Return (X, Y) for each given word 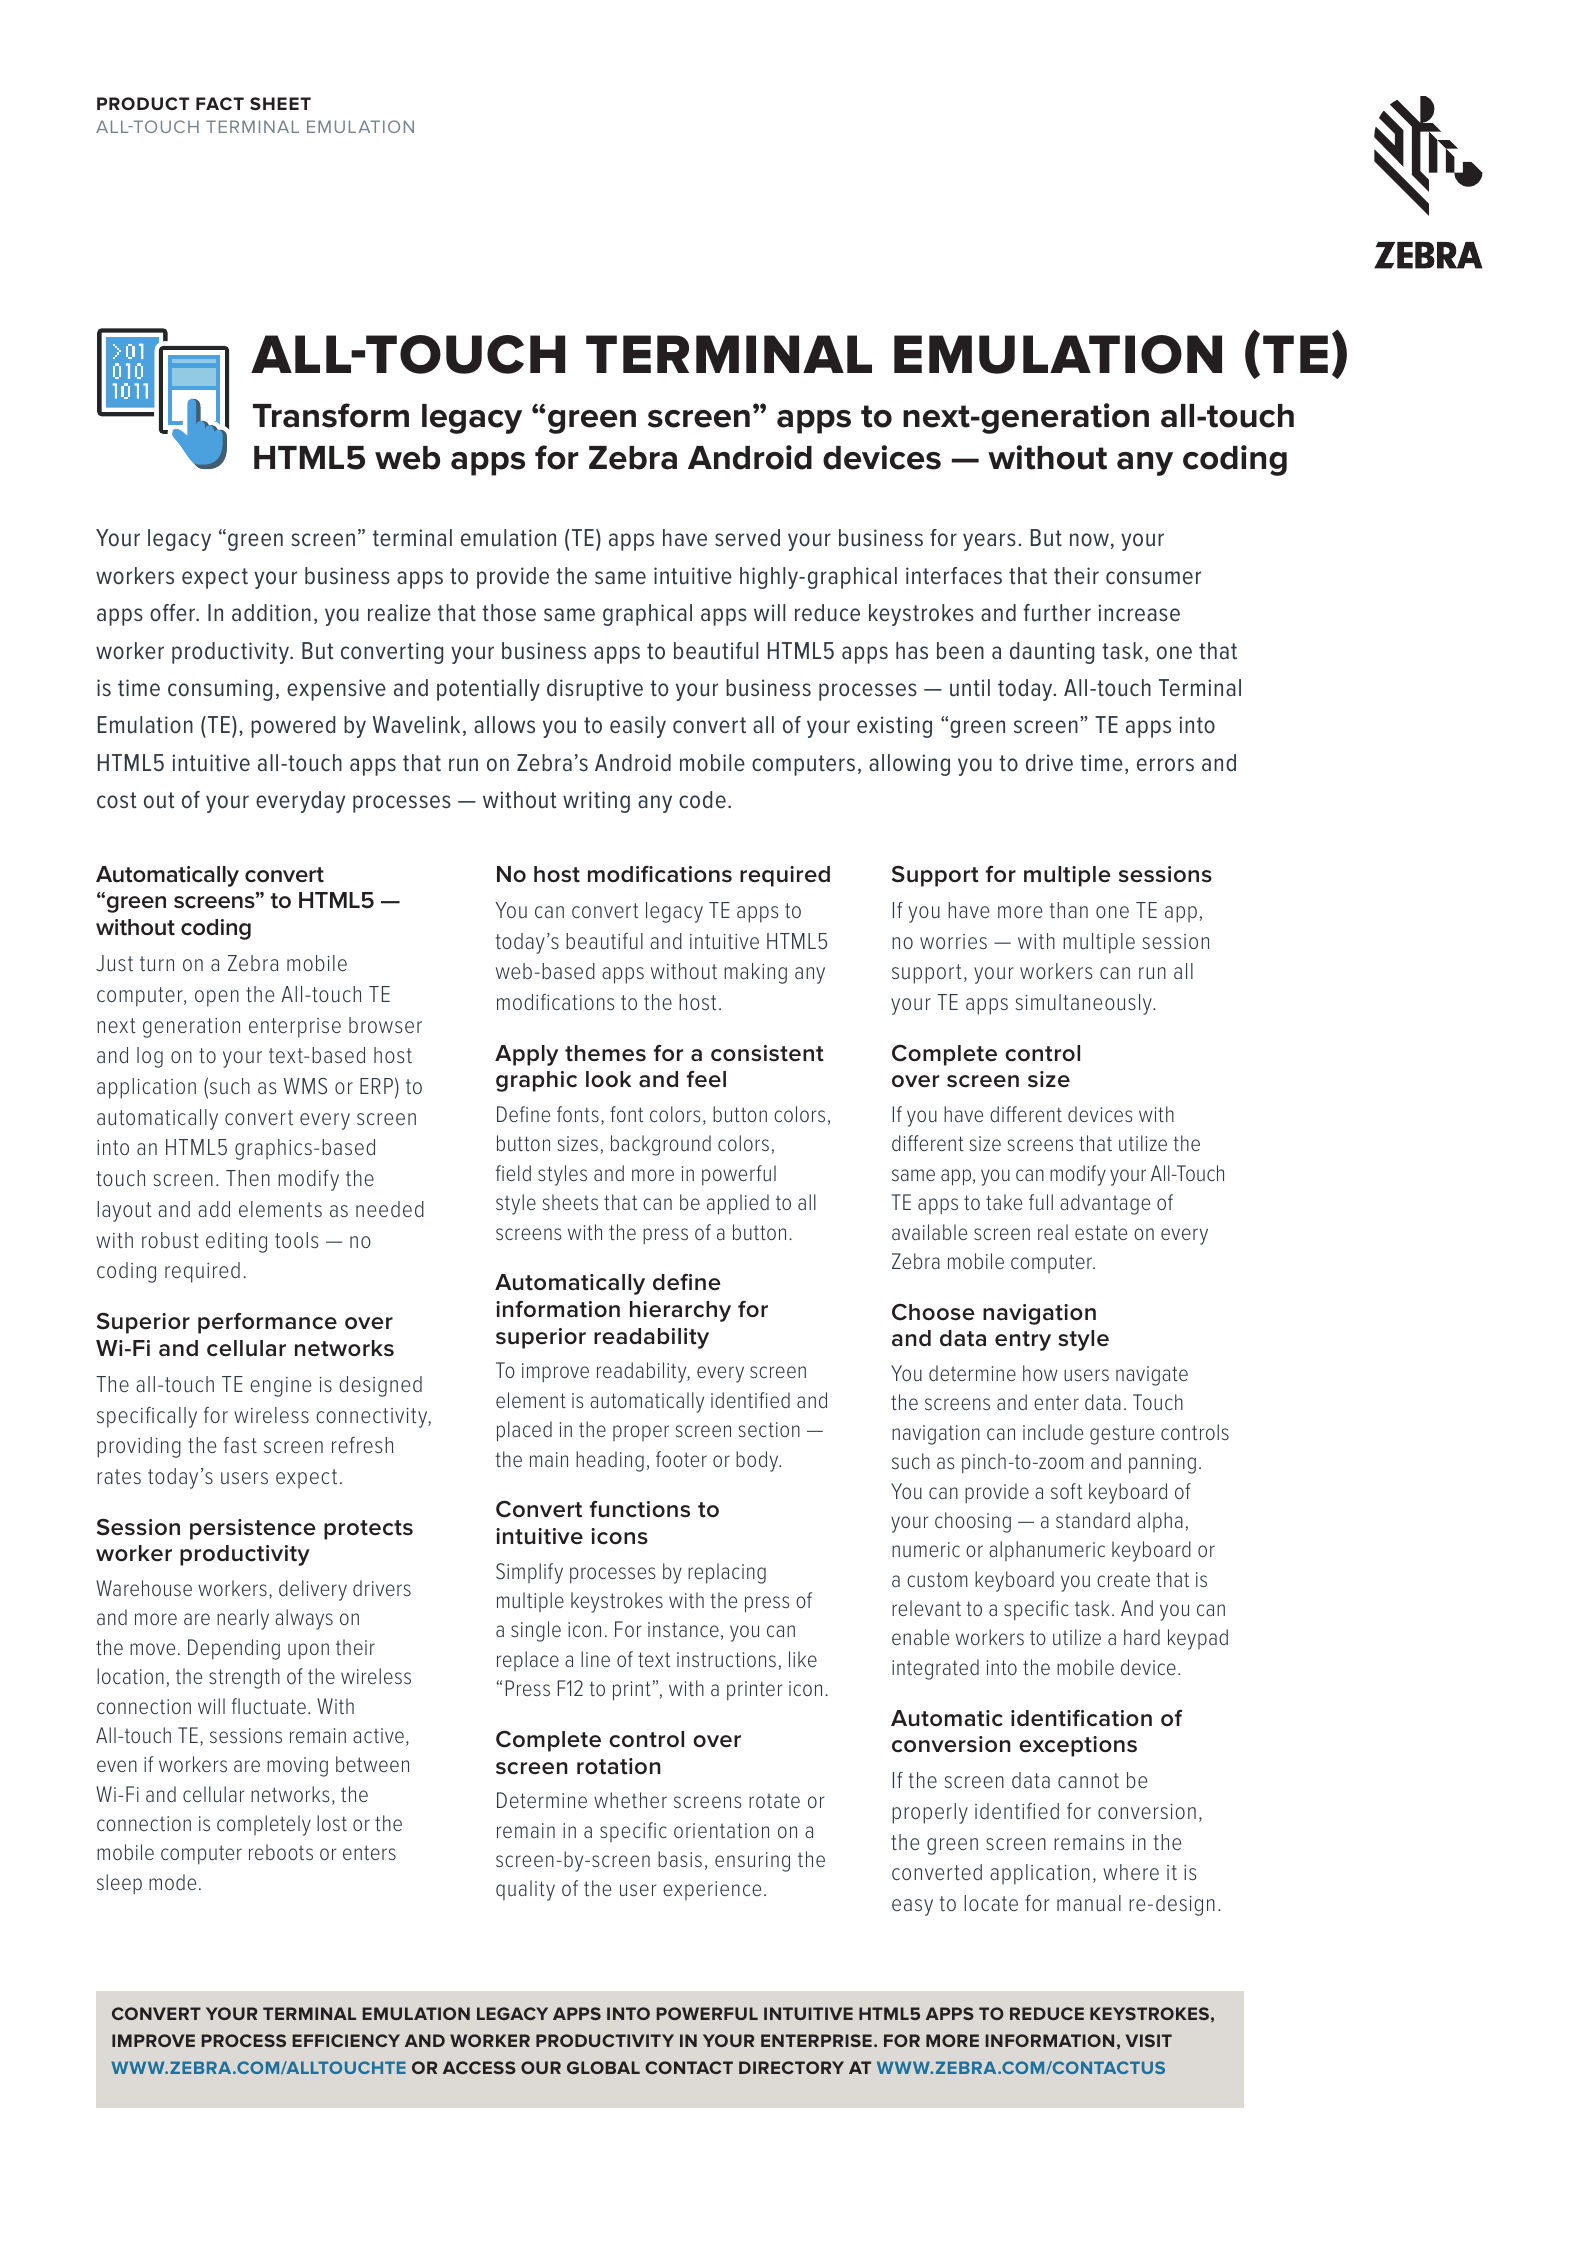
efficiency (346, 2040)
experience (712, 1890)
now (1089, 540)
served (747, 538)
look (608, 1079)
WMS (305, 1086)
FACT (220, 103)
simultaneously (1085, 1004)
